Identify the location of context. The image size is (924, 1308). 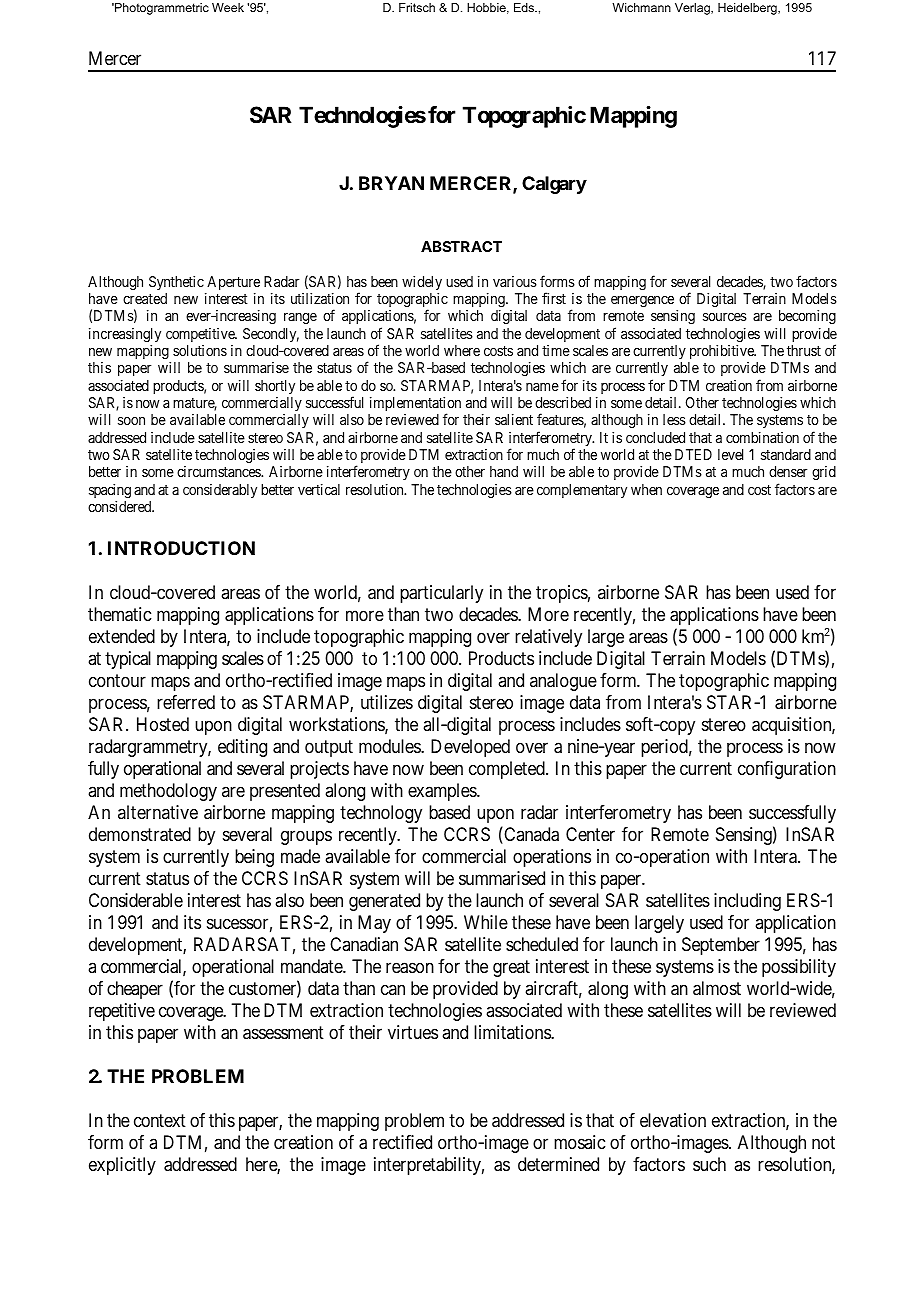
(160, 1120).
